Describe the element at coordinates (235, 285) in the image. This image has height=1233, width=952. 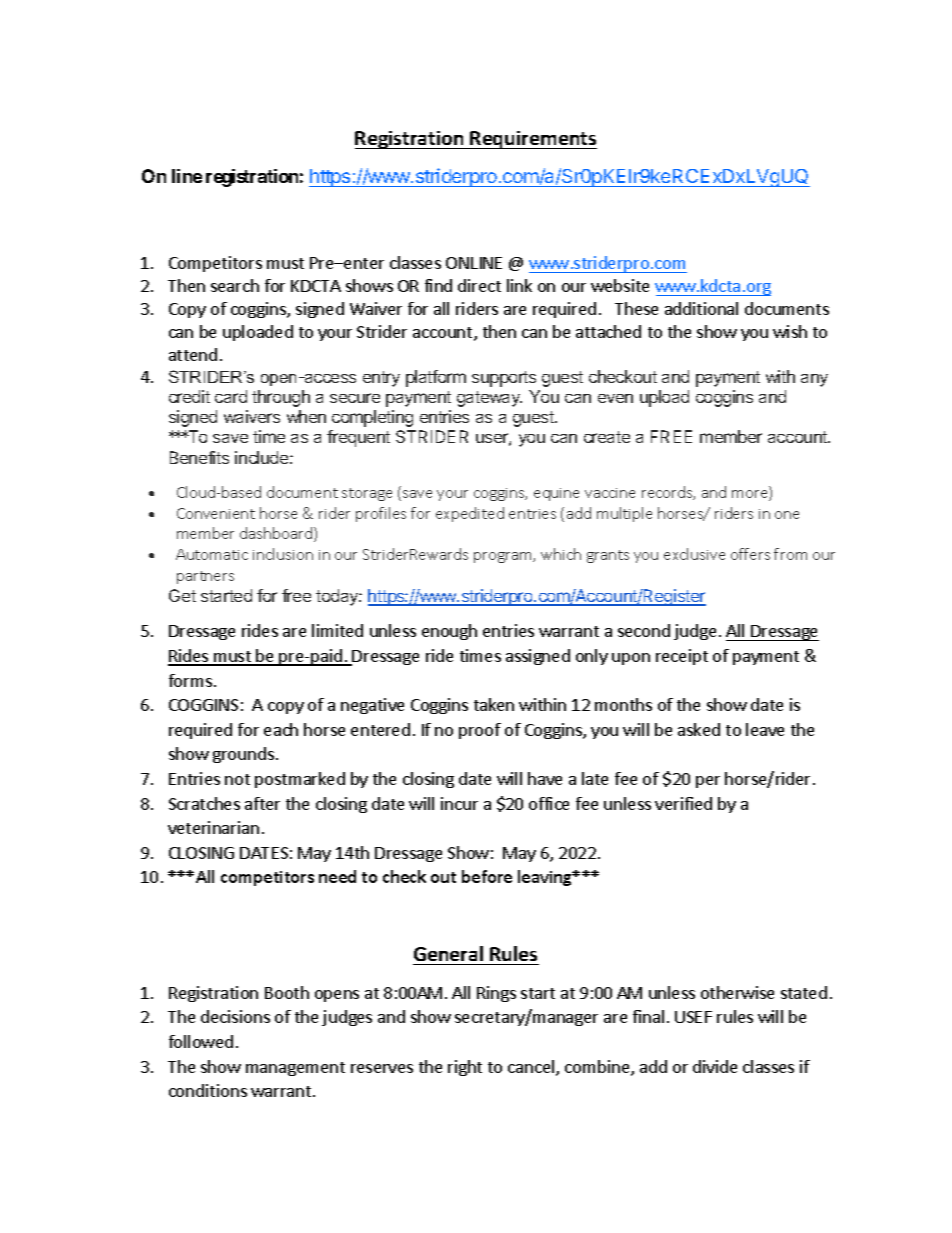
I see `search` at that location.
